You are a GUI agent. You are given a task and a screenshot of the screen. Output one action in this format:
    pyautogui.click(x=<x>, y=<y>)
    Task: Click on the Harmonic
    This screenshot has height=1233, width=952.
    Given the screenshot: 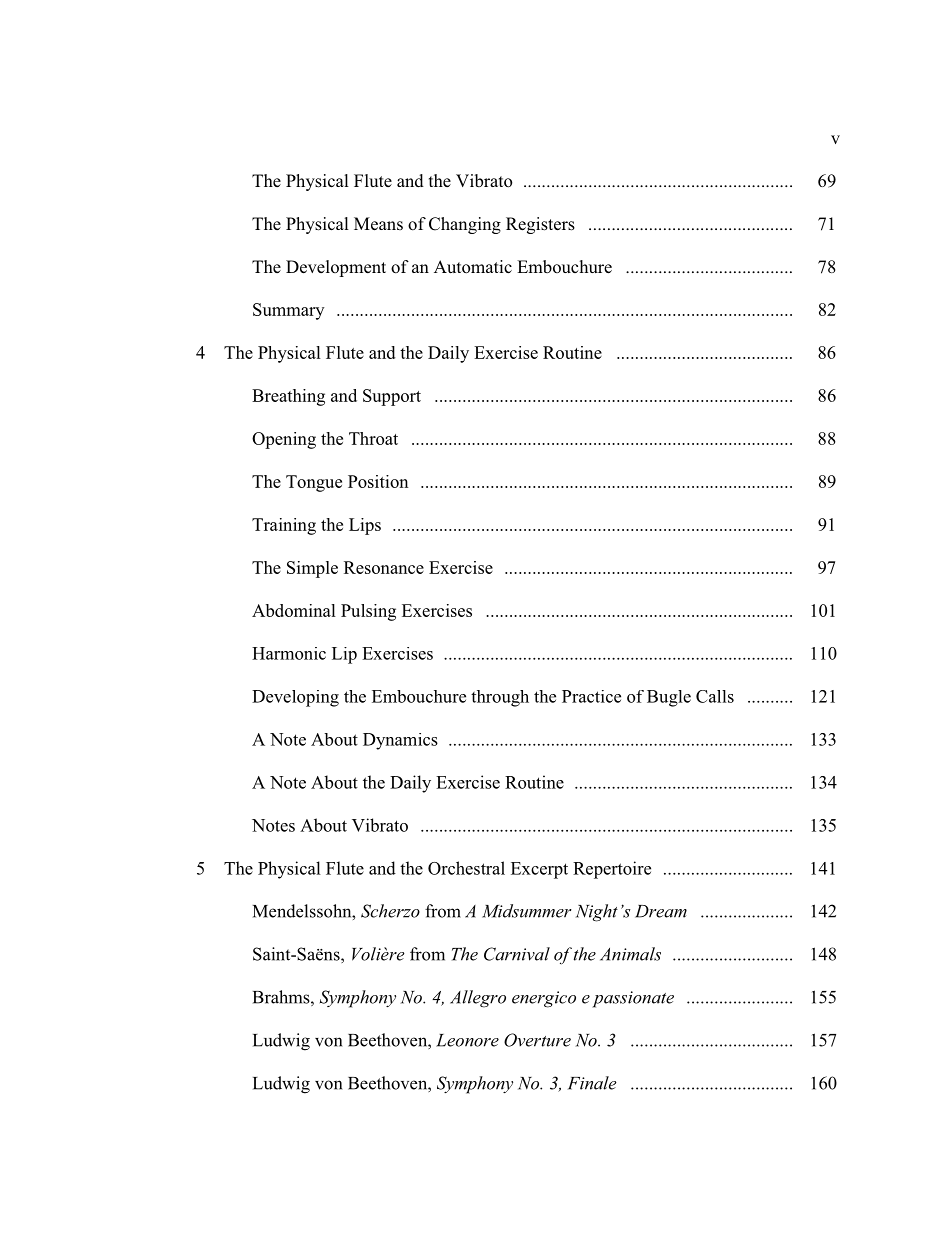 What is the action you would take?
    pyautogui.click(x=289, y=653)
